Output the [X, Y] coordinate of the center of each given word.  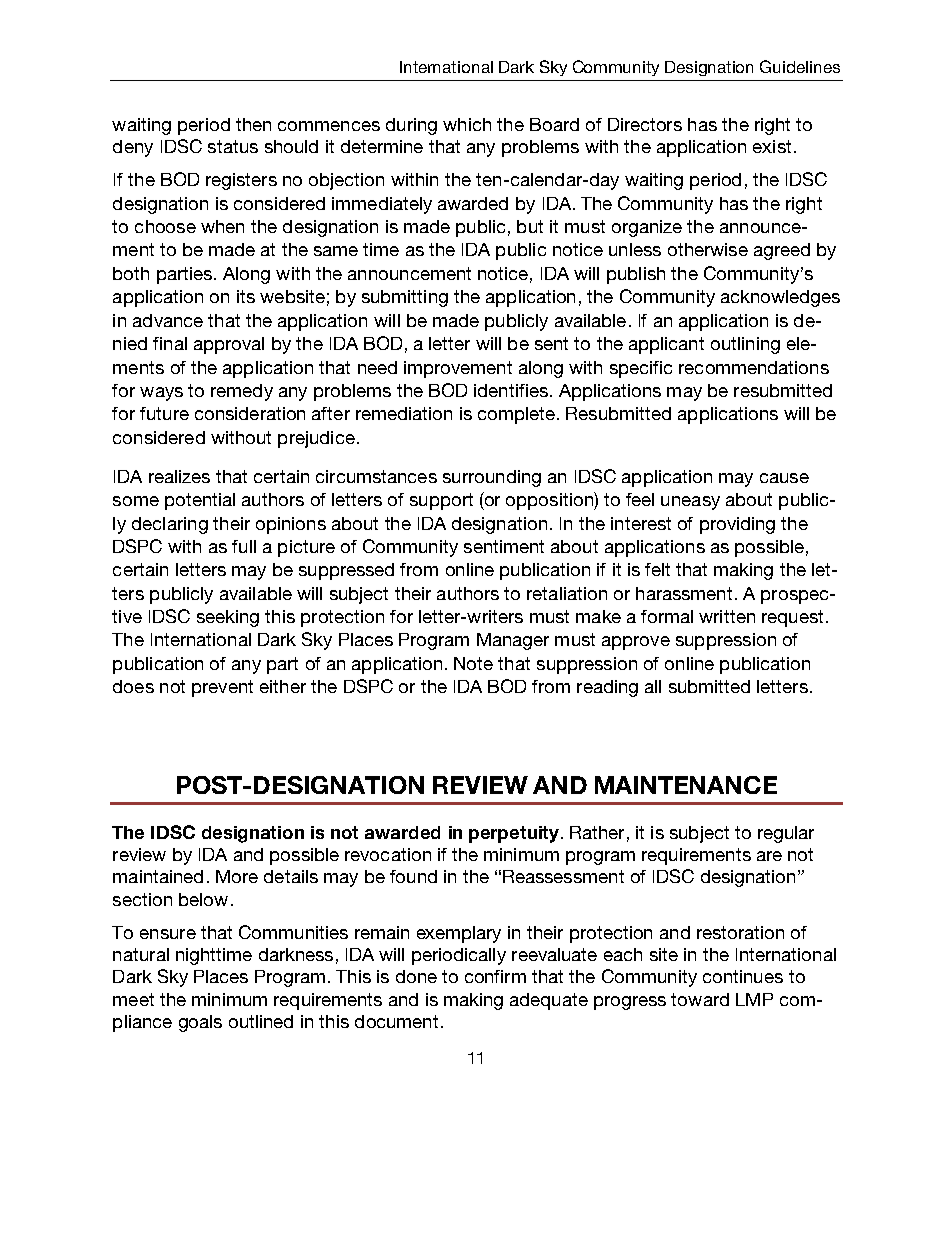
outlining [745, 345]
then [253, 124]
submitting [405, 298]
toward [700, 999]
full [244, 546]
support [441, 501]
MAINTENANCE [686, 785]
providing [737, 525]
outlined [261, 1021]
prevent [222, 688]
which [467, 124]
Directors [645, 124]
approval [229, 345]
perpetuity [515, 834]
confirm [495, 976]
